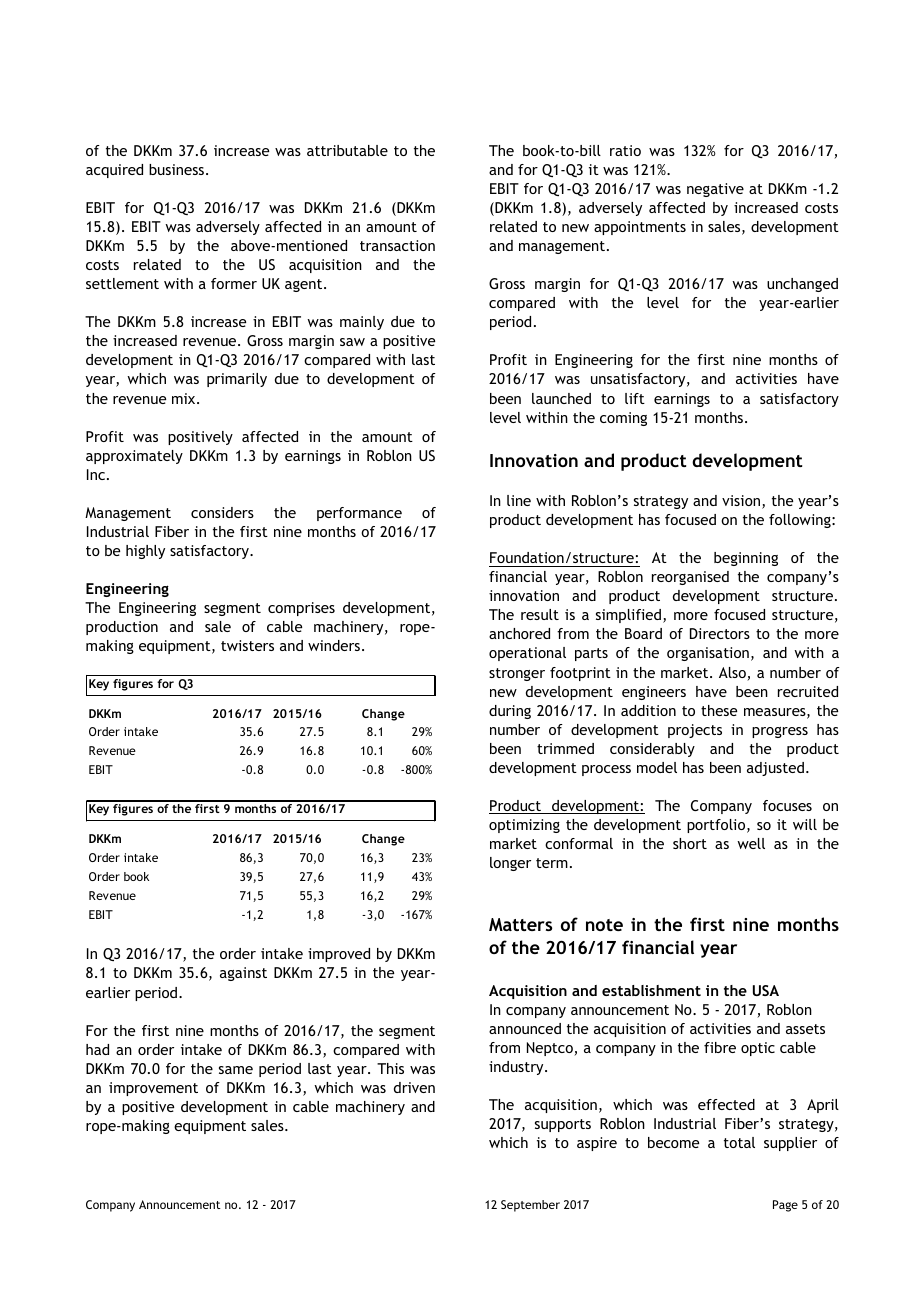  I want to click on launched, so click(561, 398).
